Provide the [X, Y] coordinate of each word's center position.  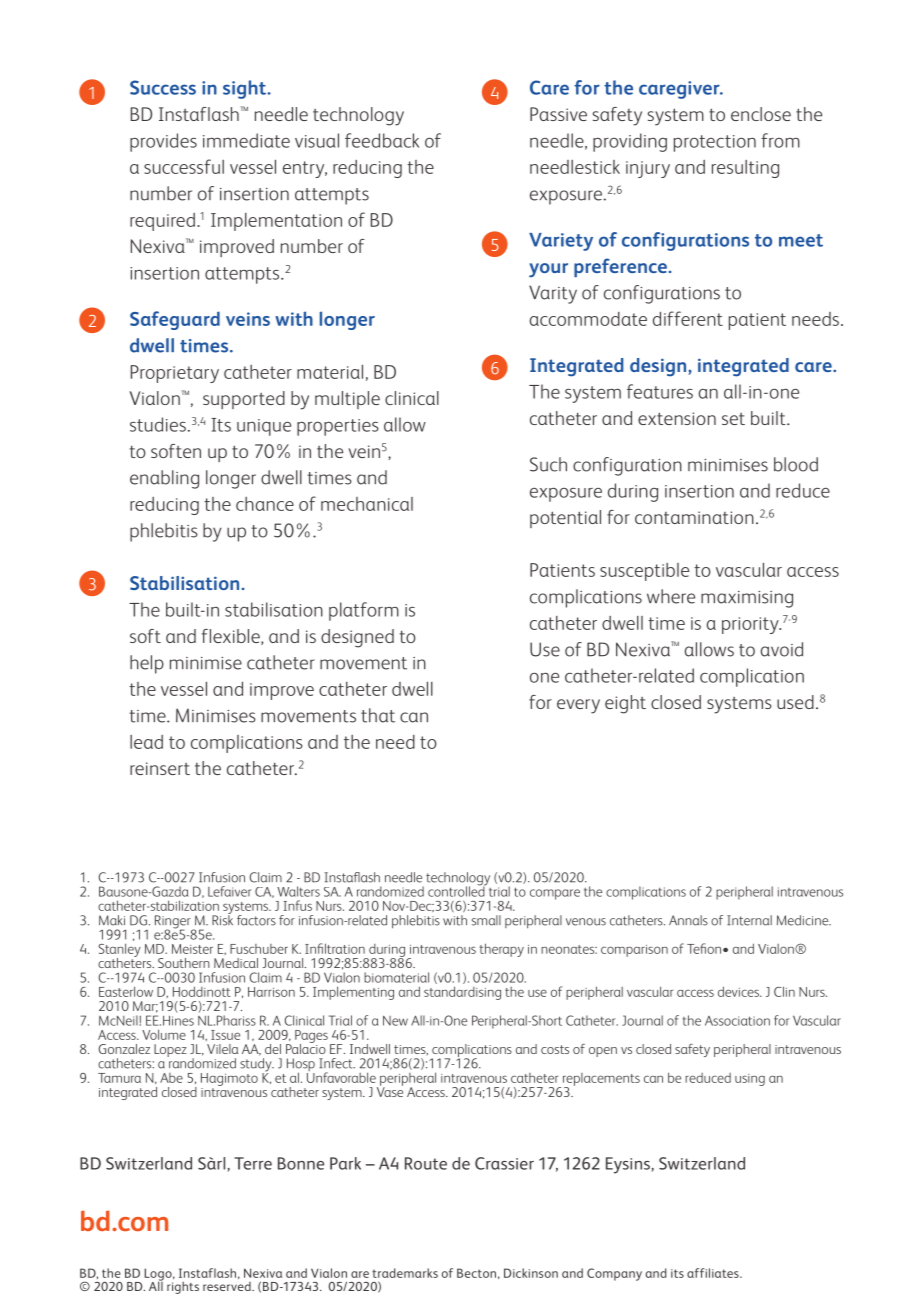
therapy [501, 950]
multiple [347, 400]
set [733, 419]
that [378, 715]
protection [715, 143]
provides [163, 142]
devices [739, 991]
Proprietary [175, 374]
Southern [184, 963]
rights [183, 1287]
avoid [781, 649]
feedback [382, 140]
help [147, 664]
